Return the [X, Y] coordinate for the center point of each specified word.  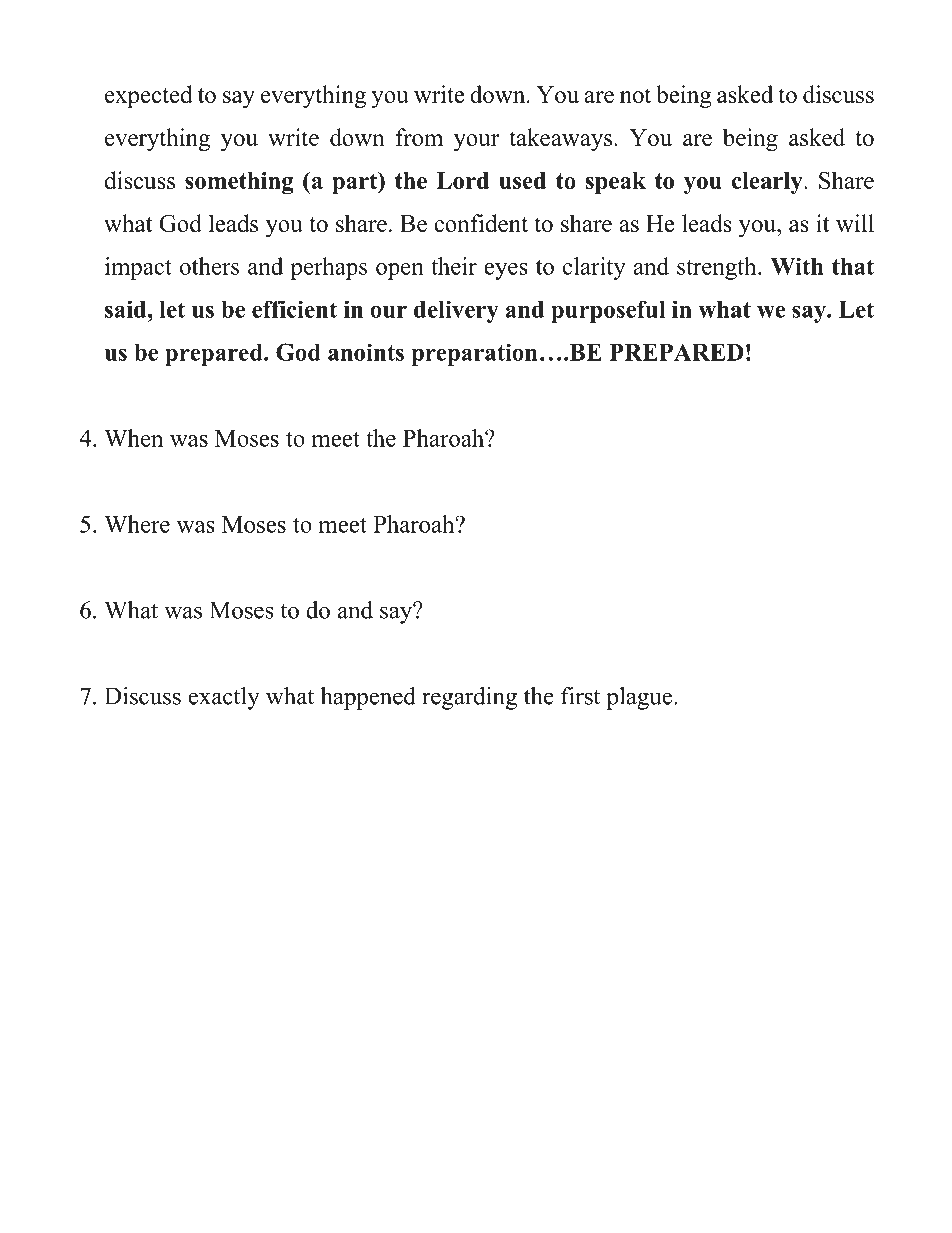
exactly [224, 698]
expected [149, 96]
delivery [456, 311]
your [476, 142]
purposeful [608, 312]
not [635, 95]
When [133, 438]
